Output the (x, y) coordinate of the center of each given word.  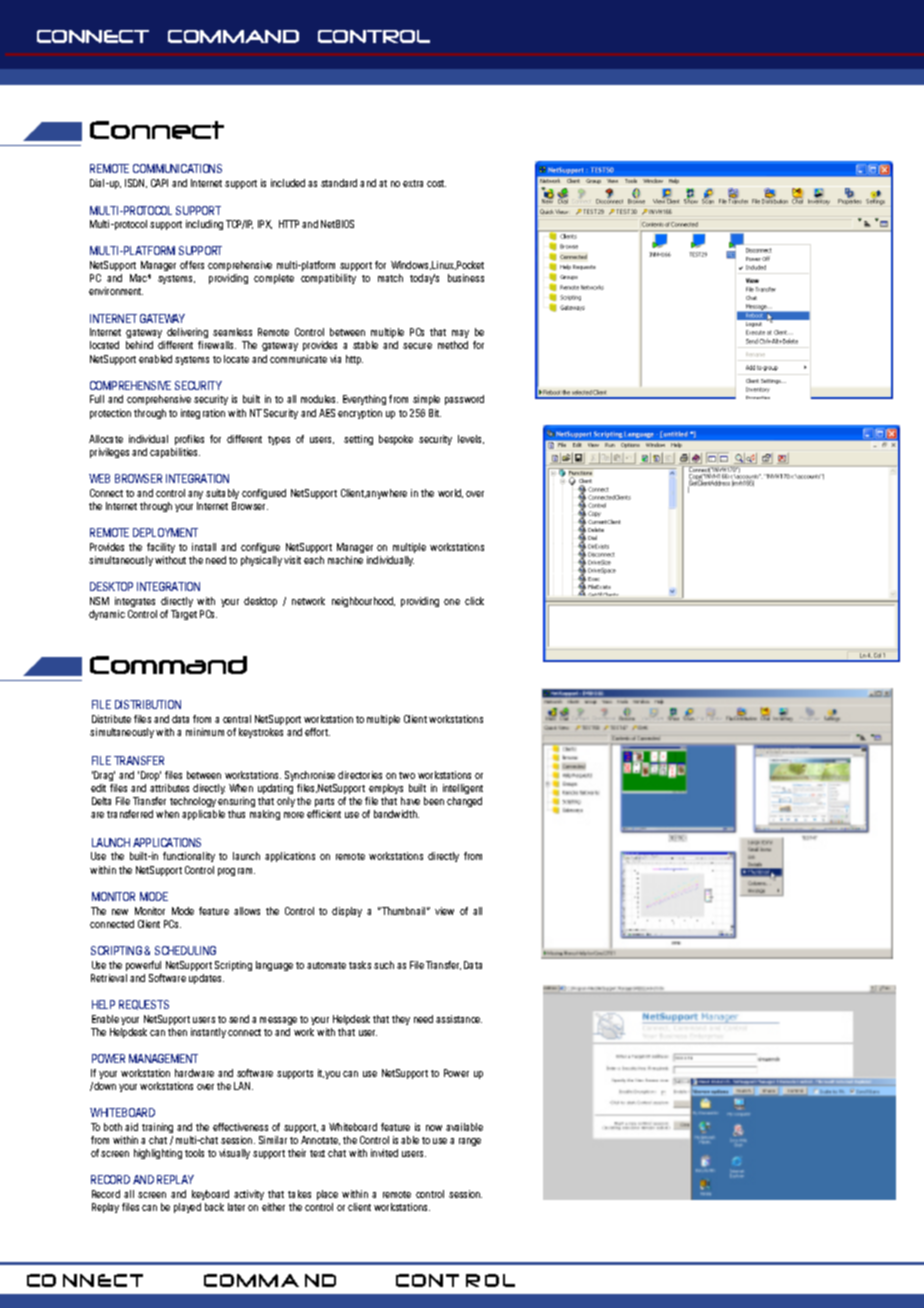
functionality (189, 857)
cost (436, 183)
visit (292, 560)
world (450, 493)
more (294, 815)
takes (299, 1194)
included (288, 183)
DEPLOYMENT (165, 532)
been (434, 801)
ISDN (136, 183)
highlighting (158, 1154)
